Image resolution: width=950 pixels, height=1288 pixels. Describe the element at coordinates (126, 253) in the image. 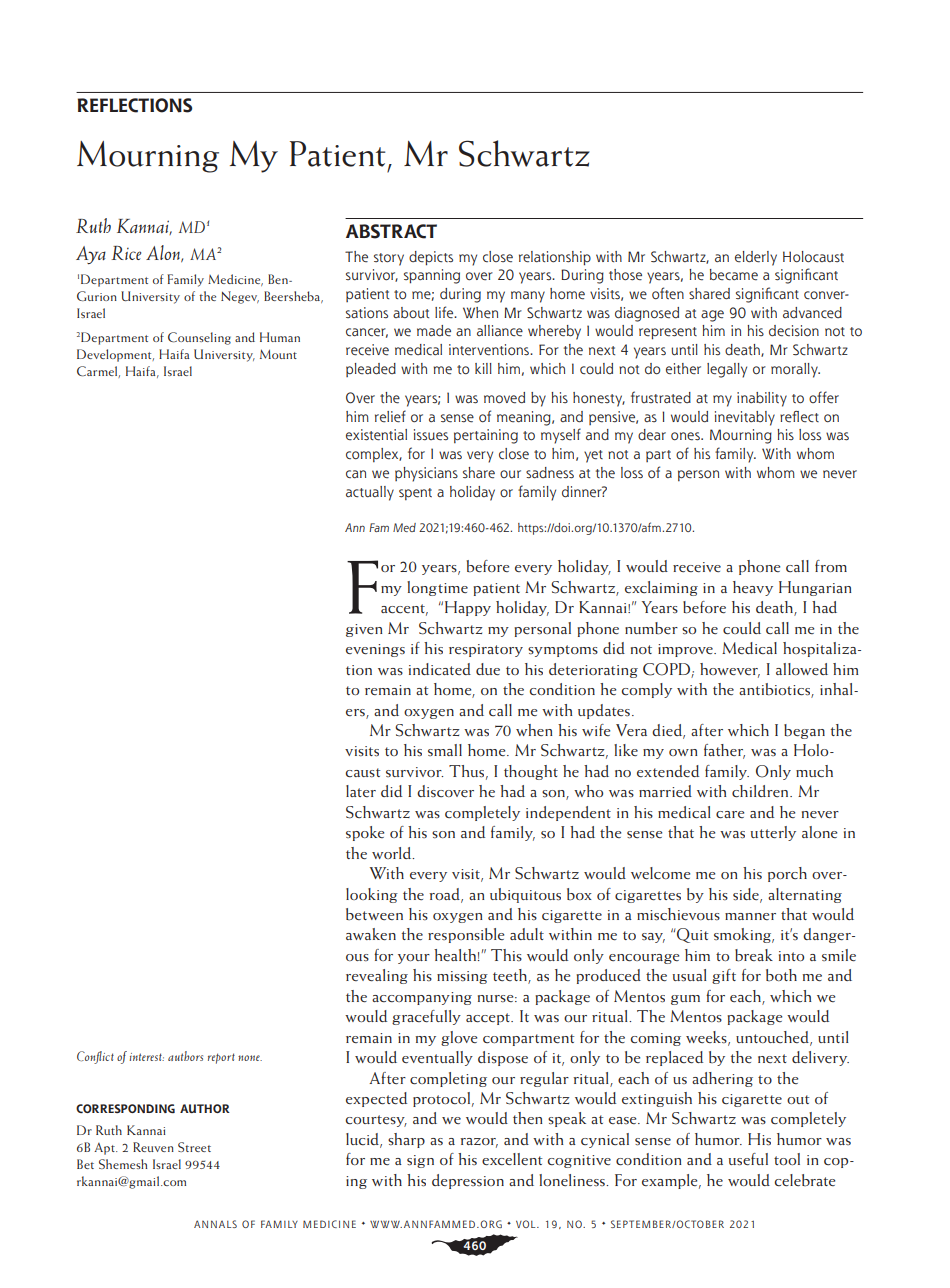

I see `Rice` at that location.
